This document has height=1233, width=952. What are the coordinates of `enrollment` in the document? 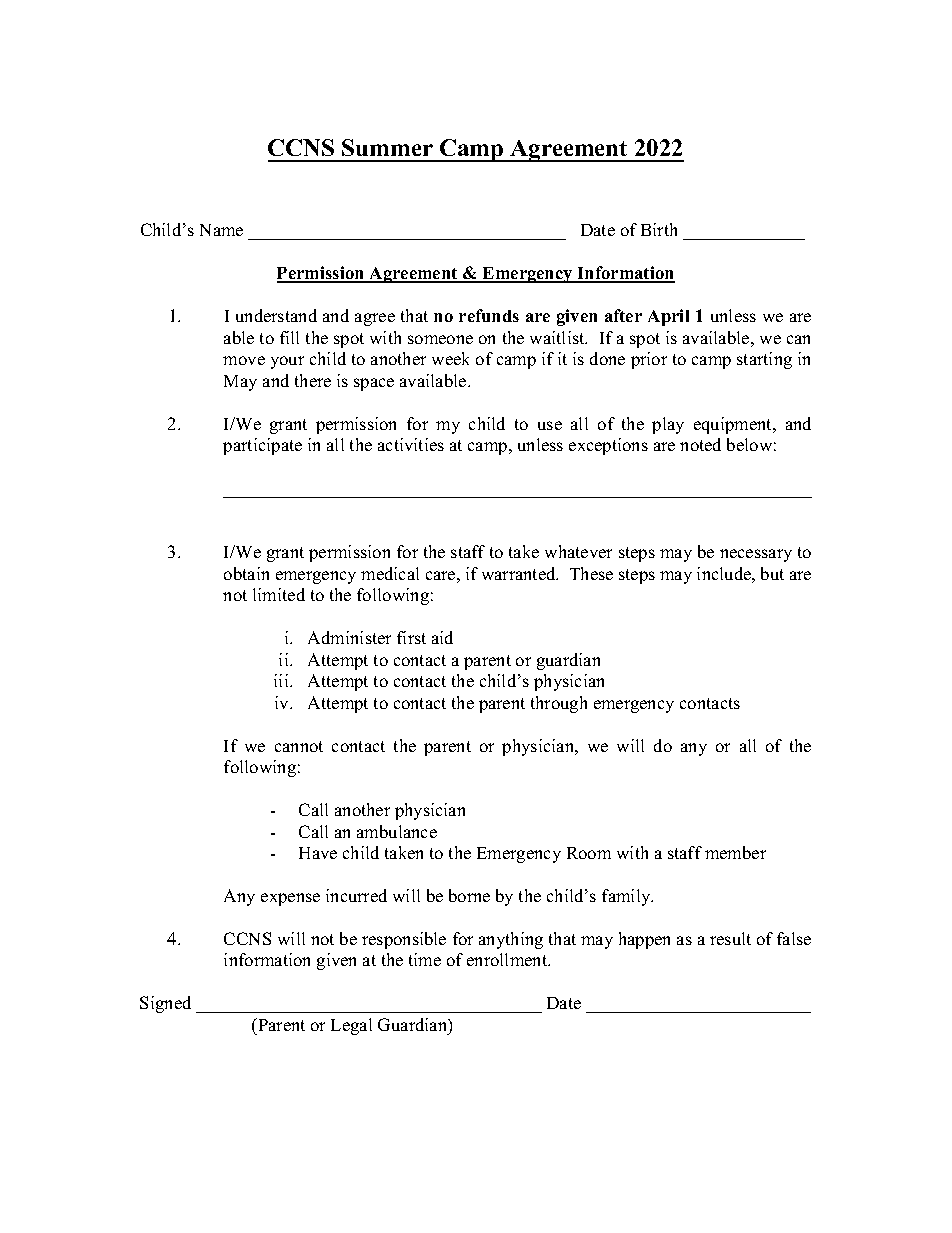 It's located at (508, 959).
